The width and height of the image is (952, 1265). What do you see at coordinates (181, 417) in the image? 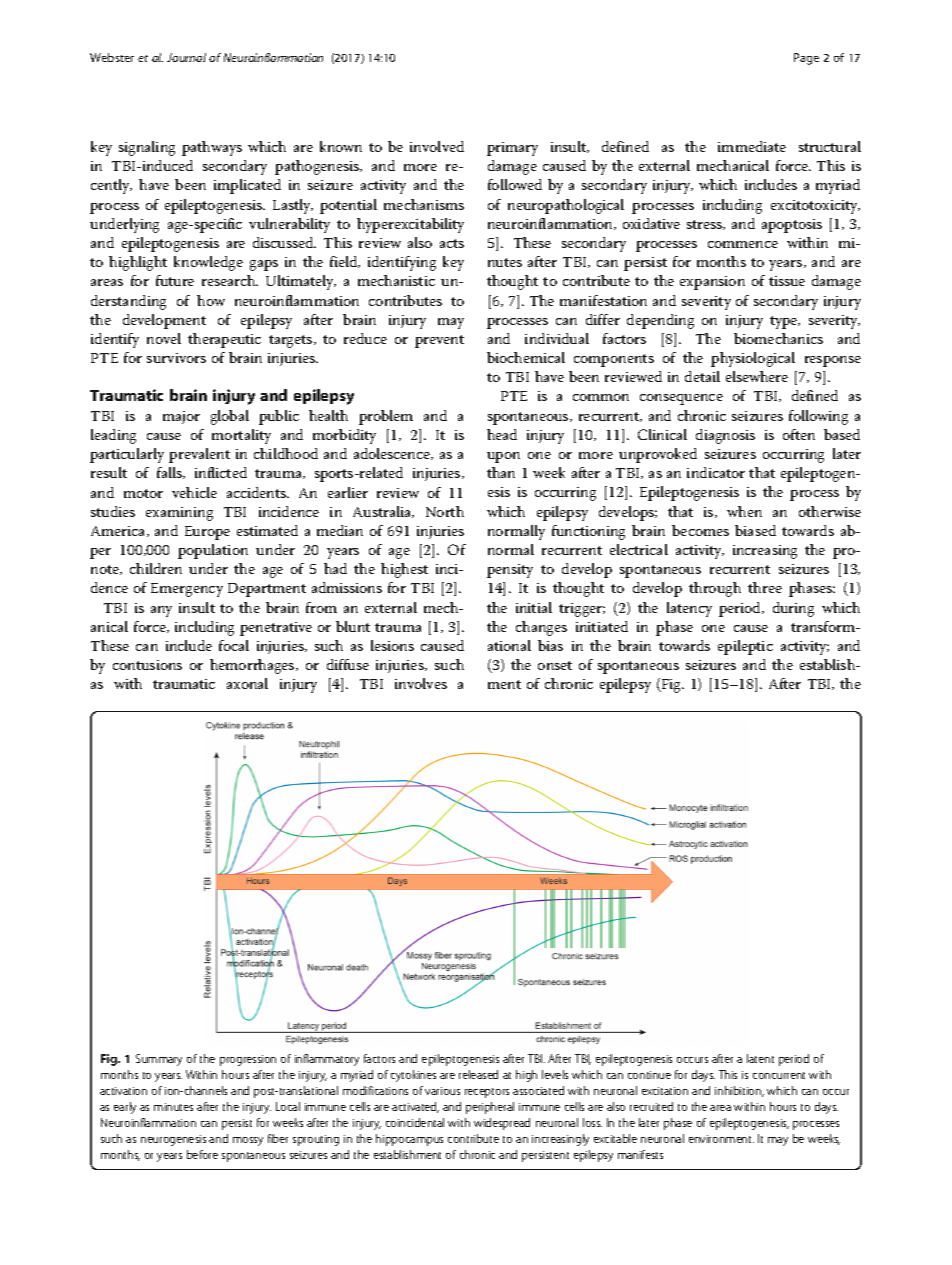
I see `major` at bounding box center [181, 417].
